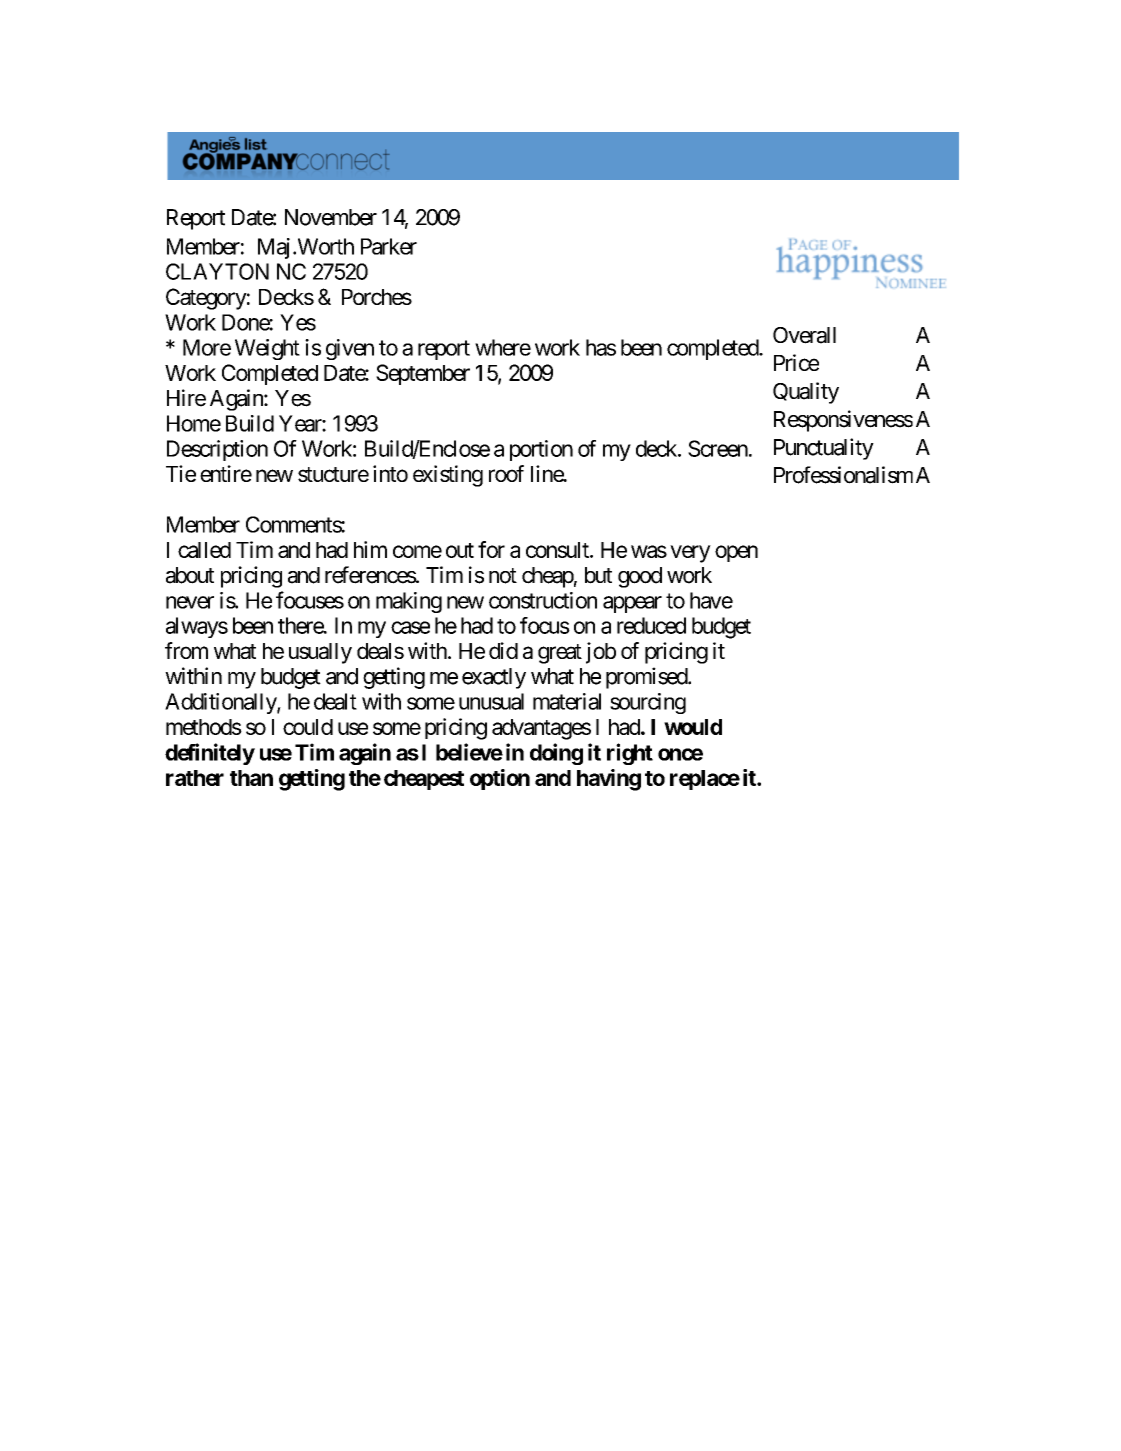  What do you see at coordinates (804, 335) in the screenshot?
I see `Overall` at bounding box center [804, 335].
